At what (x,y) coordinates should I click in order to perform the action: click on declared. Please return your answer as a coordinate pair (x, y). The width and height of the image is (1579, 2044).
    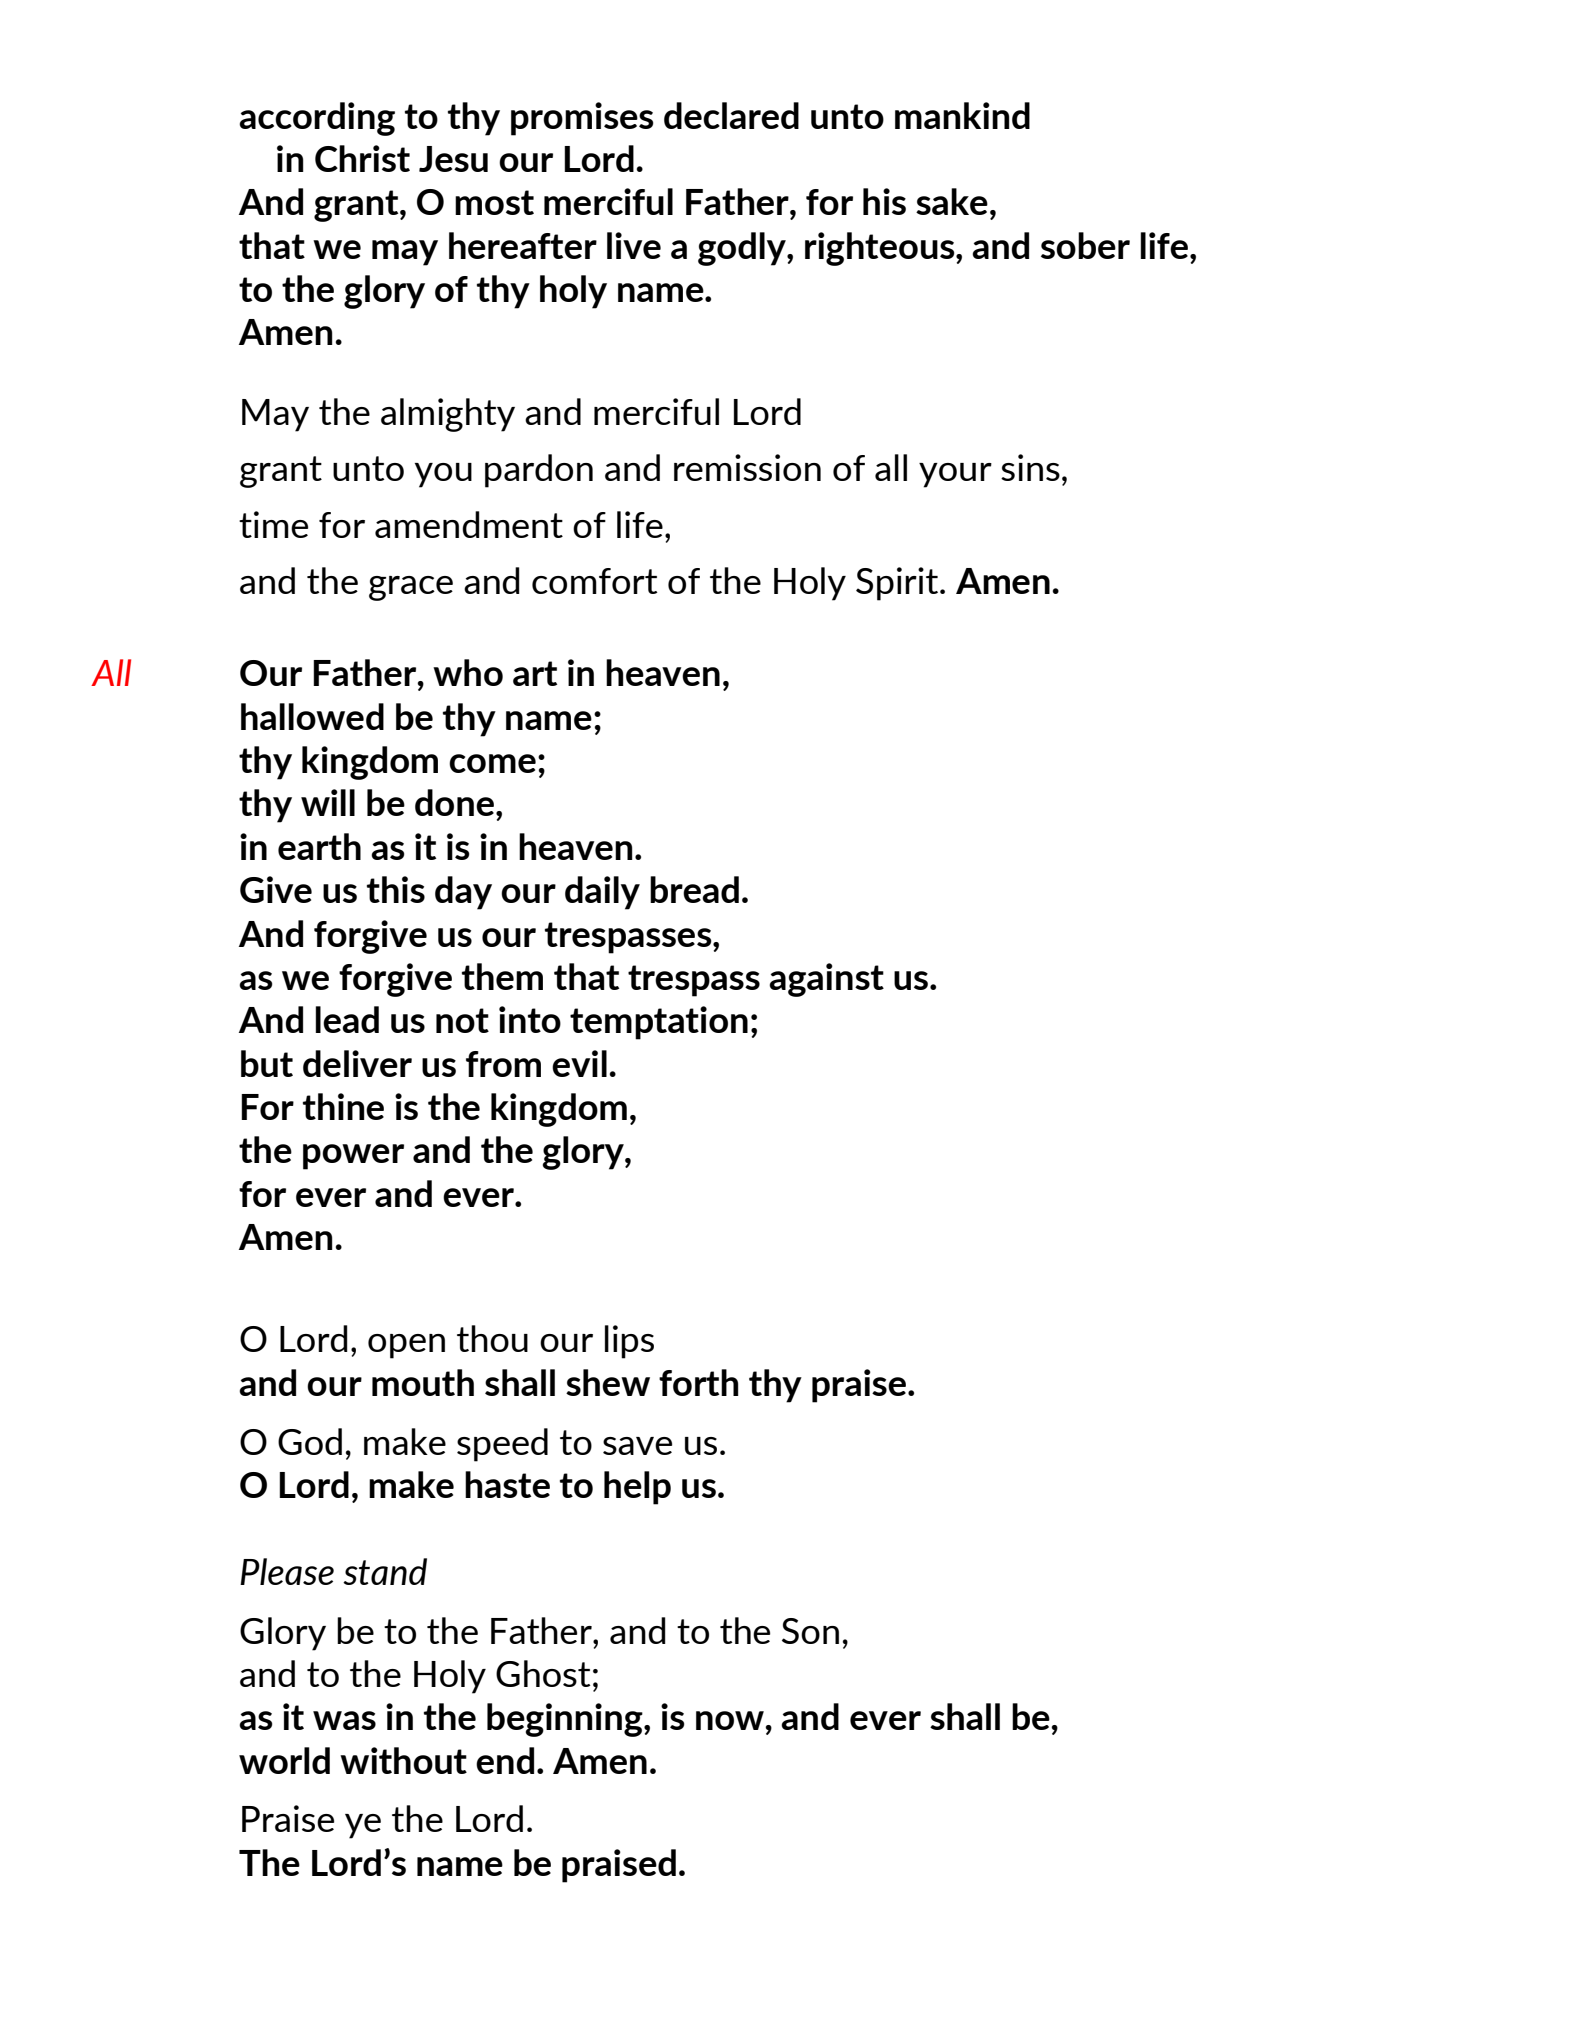
    Looking at the image, I should click on (731, 115).
